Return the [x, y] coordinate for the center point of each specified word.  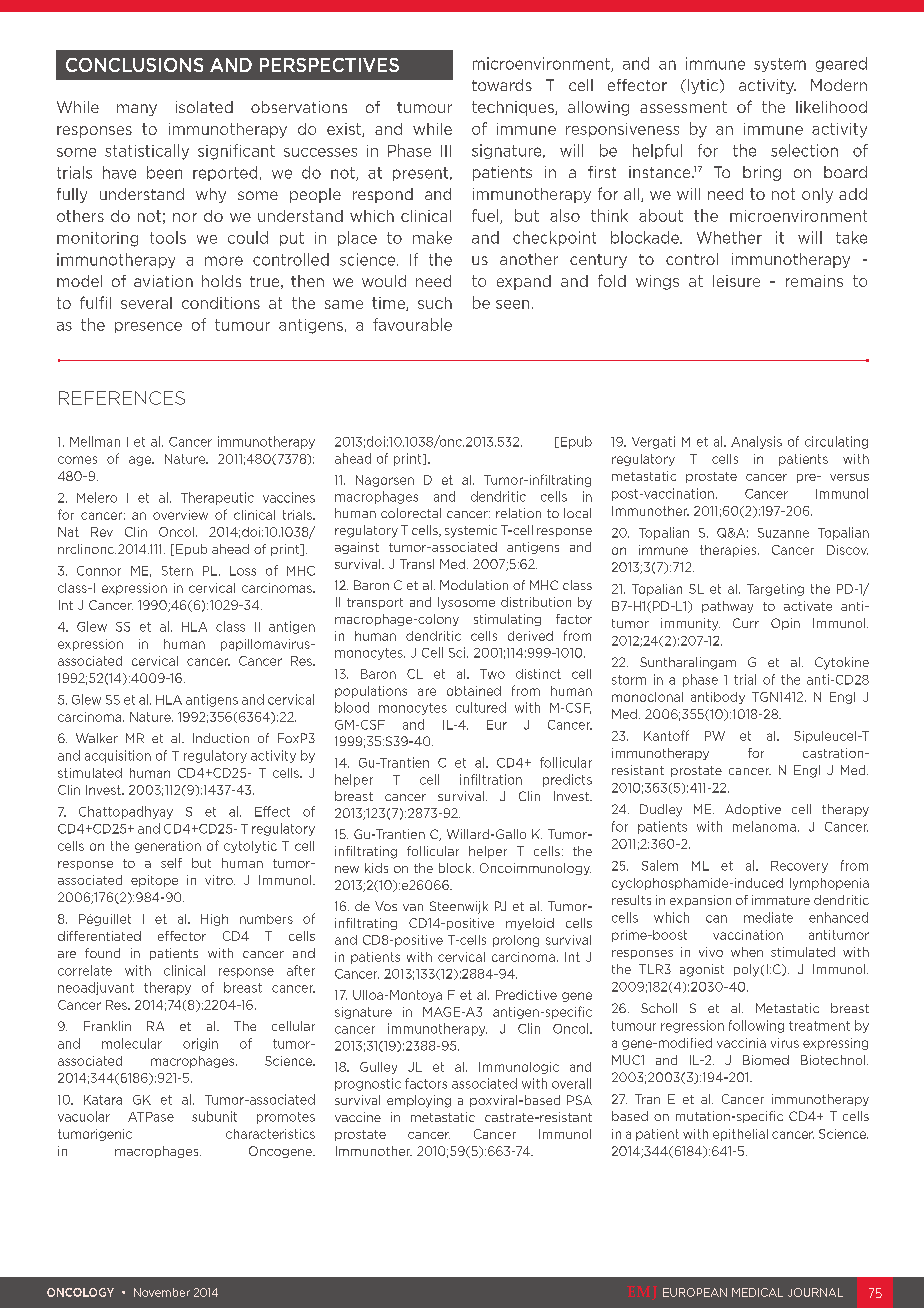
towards [502, 85]
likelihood [831, 107]
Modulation [474, 585]
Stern [177, 571]
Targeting [775, 590]
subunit [214, 1116]
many [137, 110]
